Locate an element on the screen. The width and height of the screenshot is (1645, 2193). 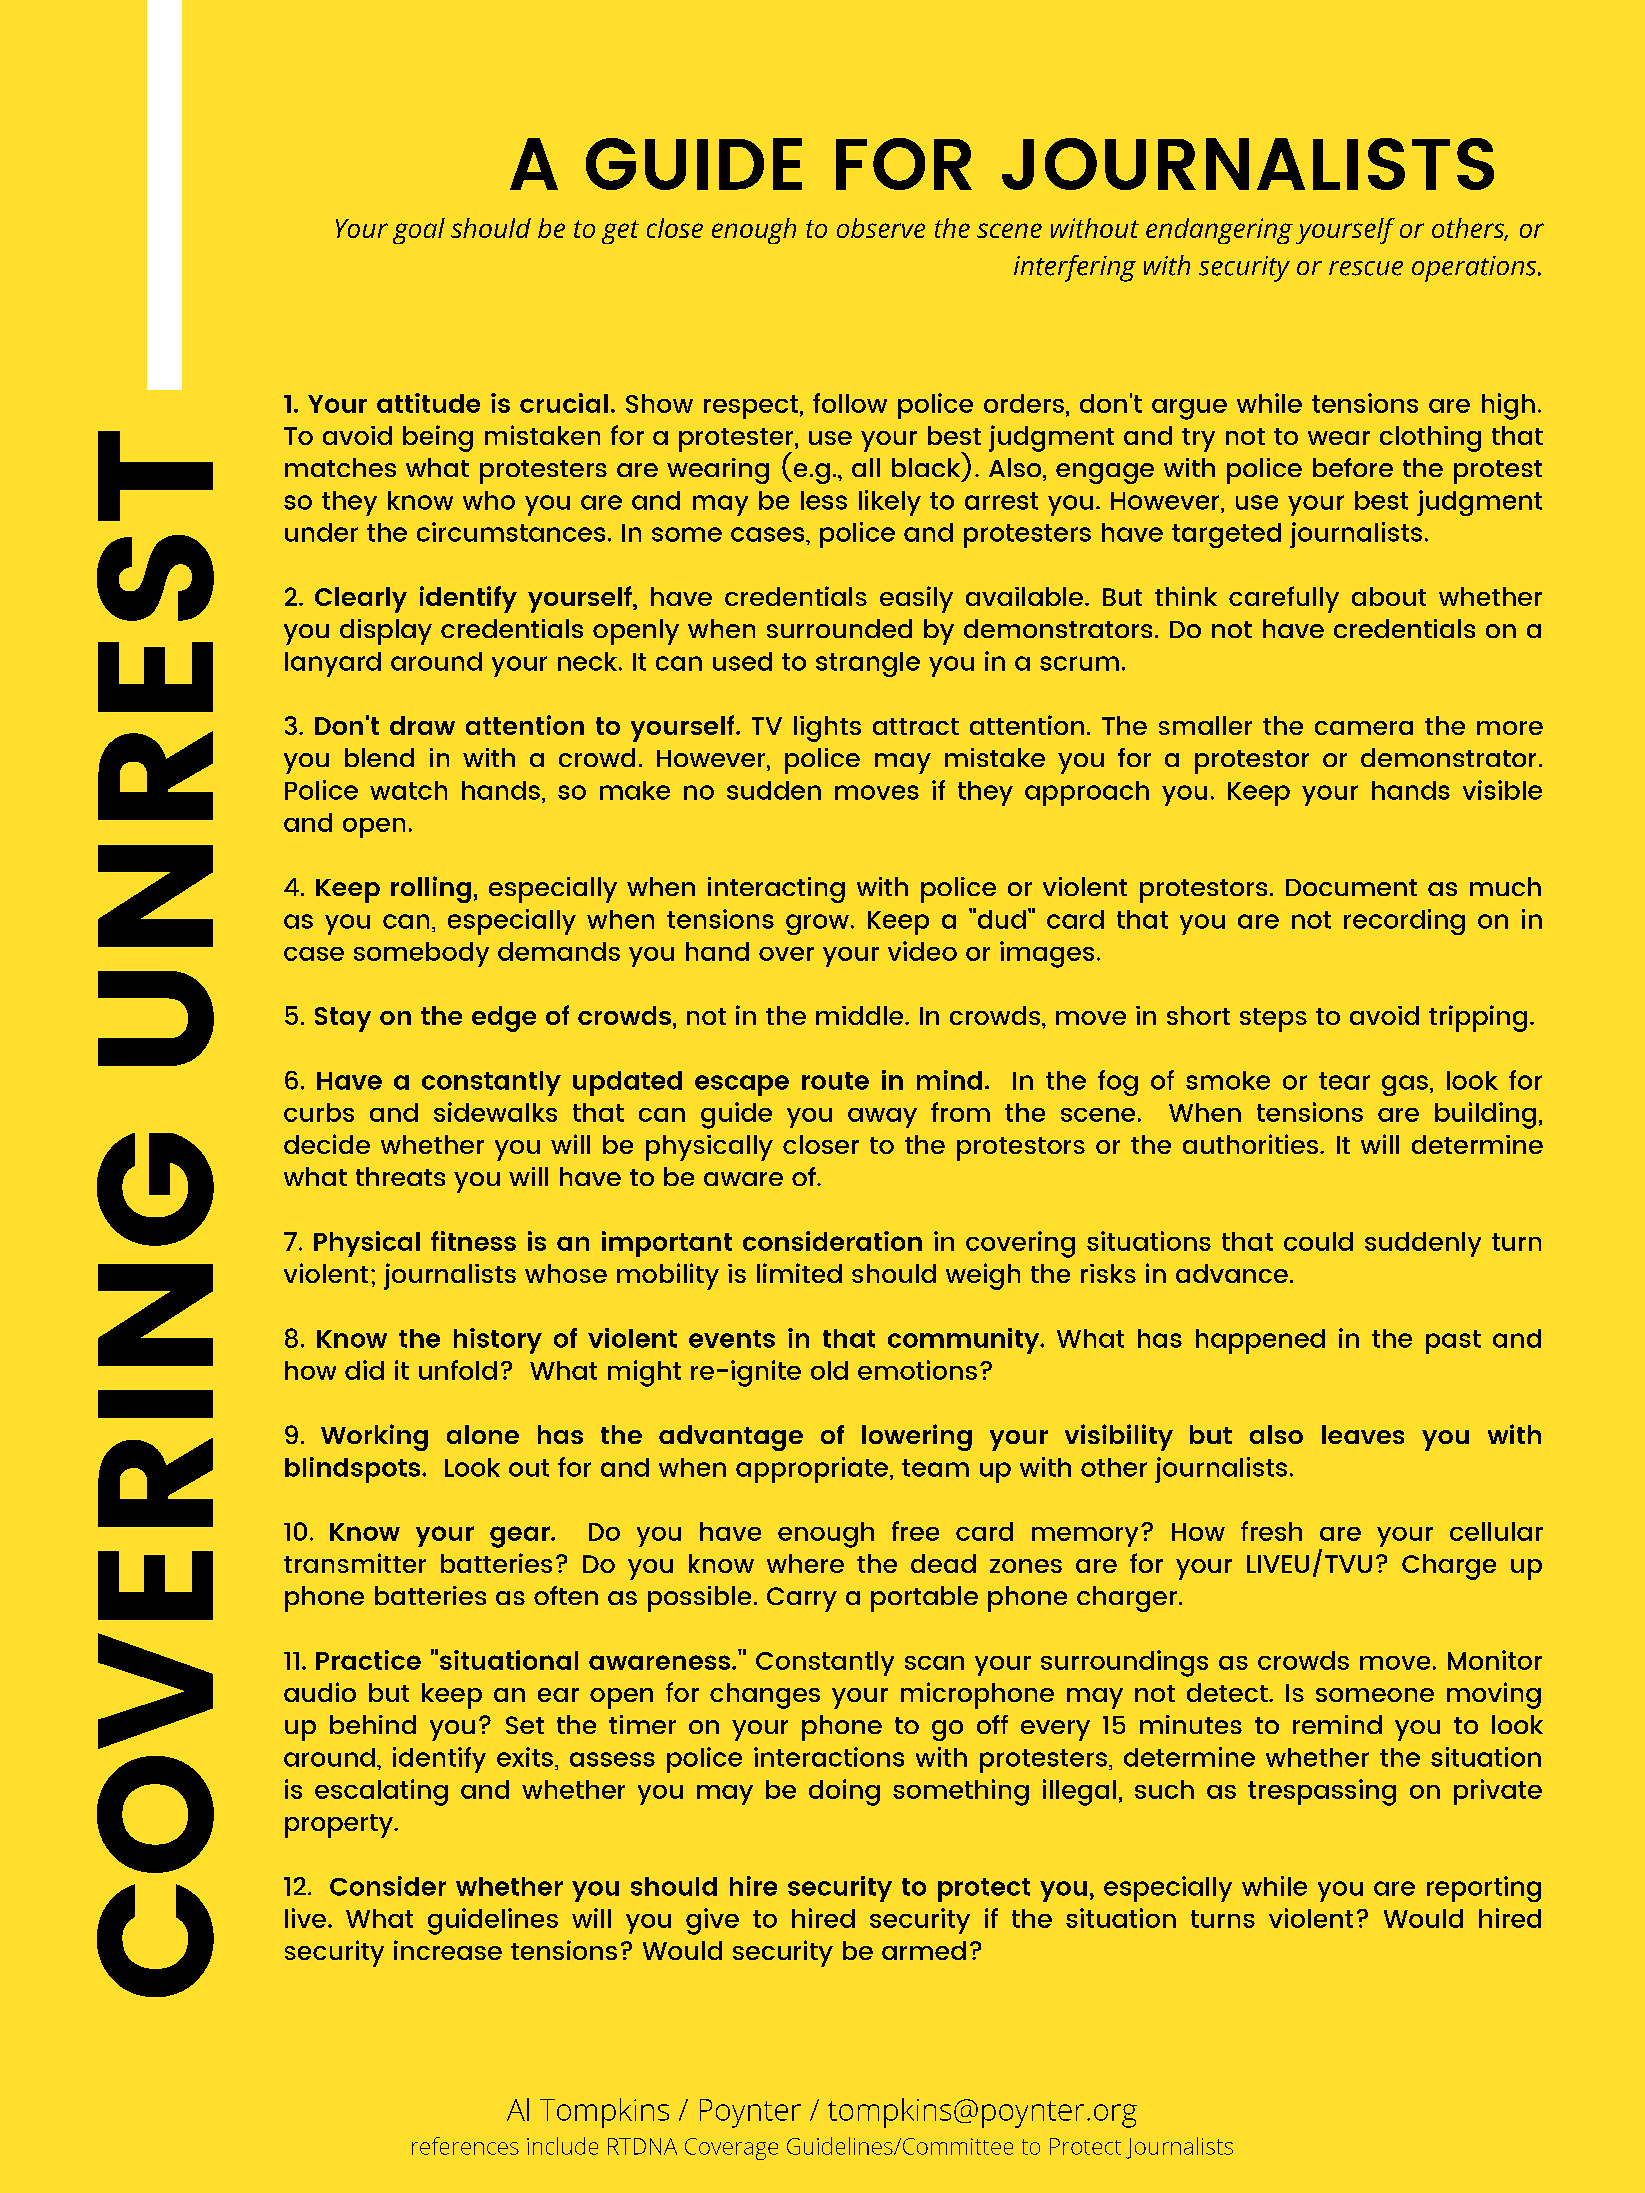
observe is located at coordinates (881, 228).
